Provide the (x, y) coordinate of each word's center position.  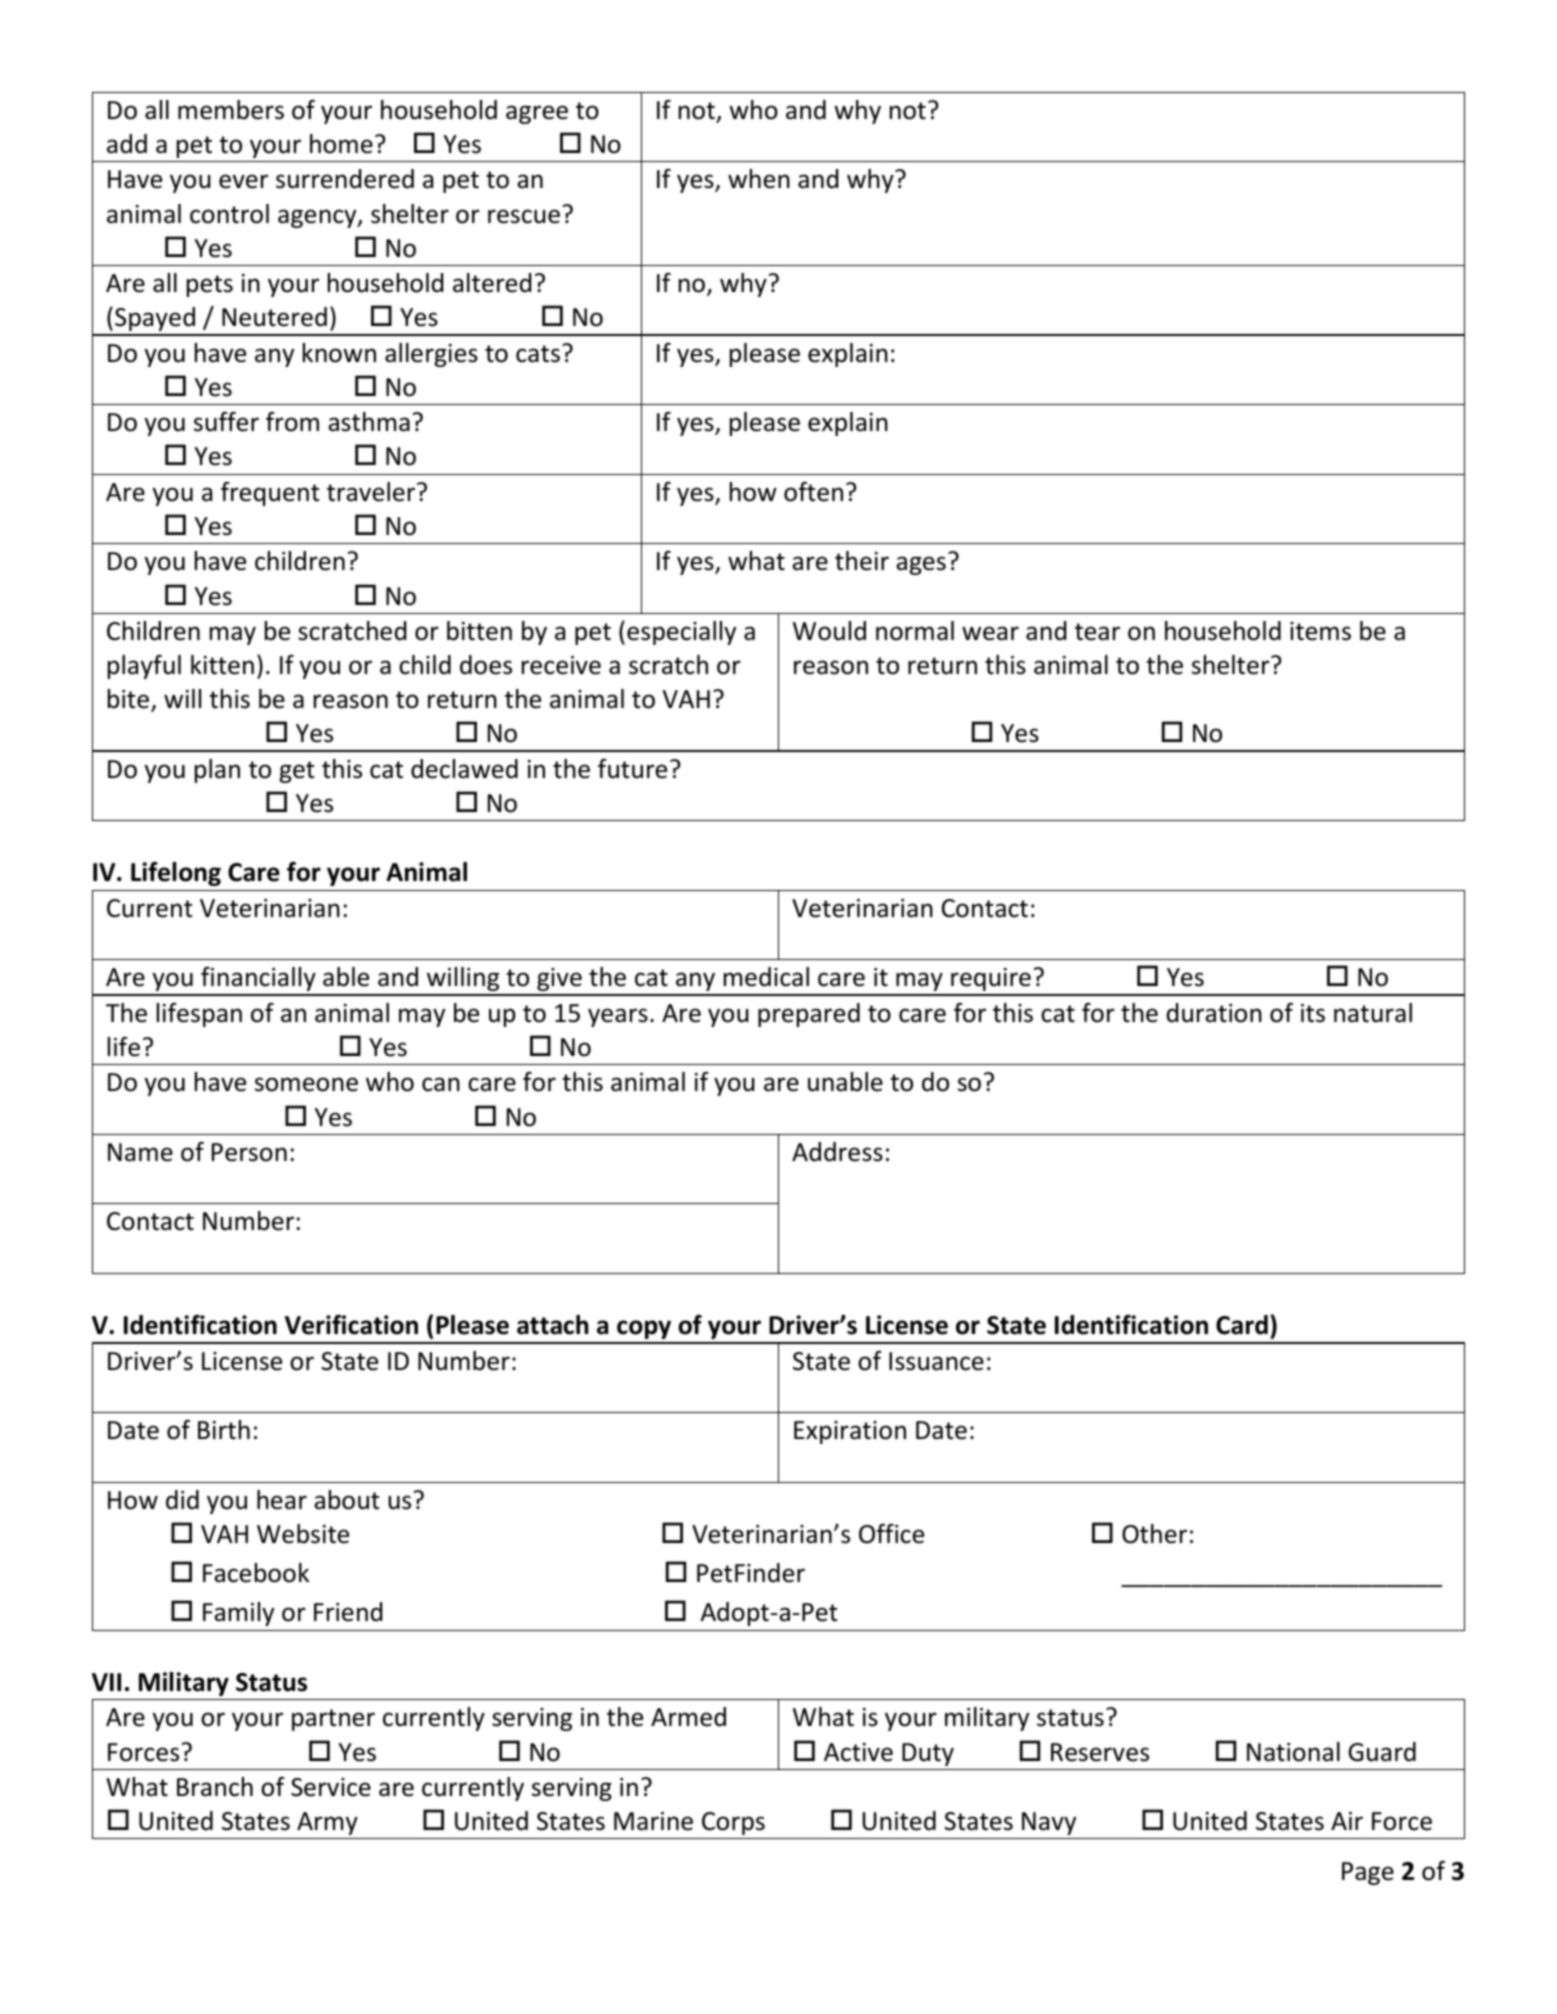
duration (1214, 1013)
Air (1347, 1821)
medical (766, 977)
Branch (215, 1787)
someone (306, 1084)
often (813, 492)
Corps (733, 1823)
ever (243, 181)
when (759, 179)
